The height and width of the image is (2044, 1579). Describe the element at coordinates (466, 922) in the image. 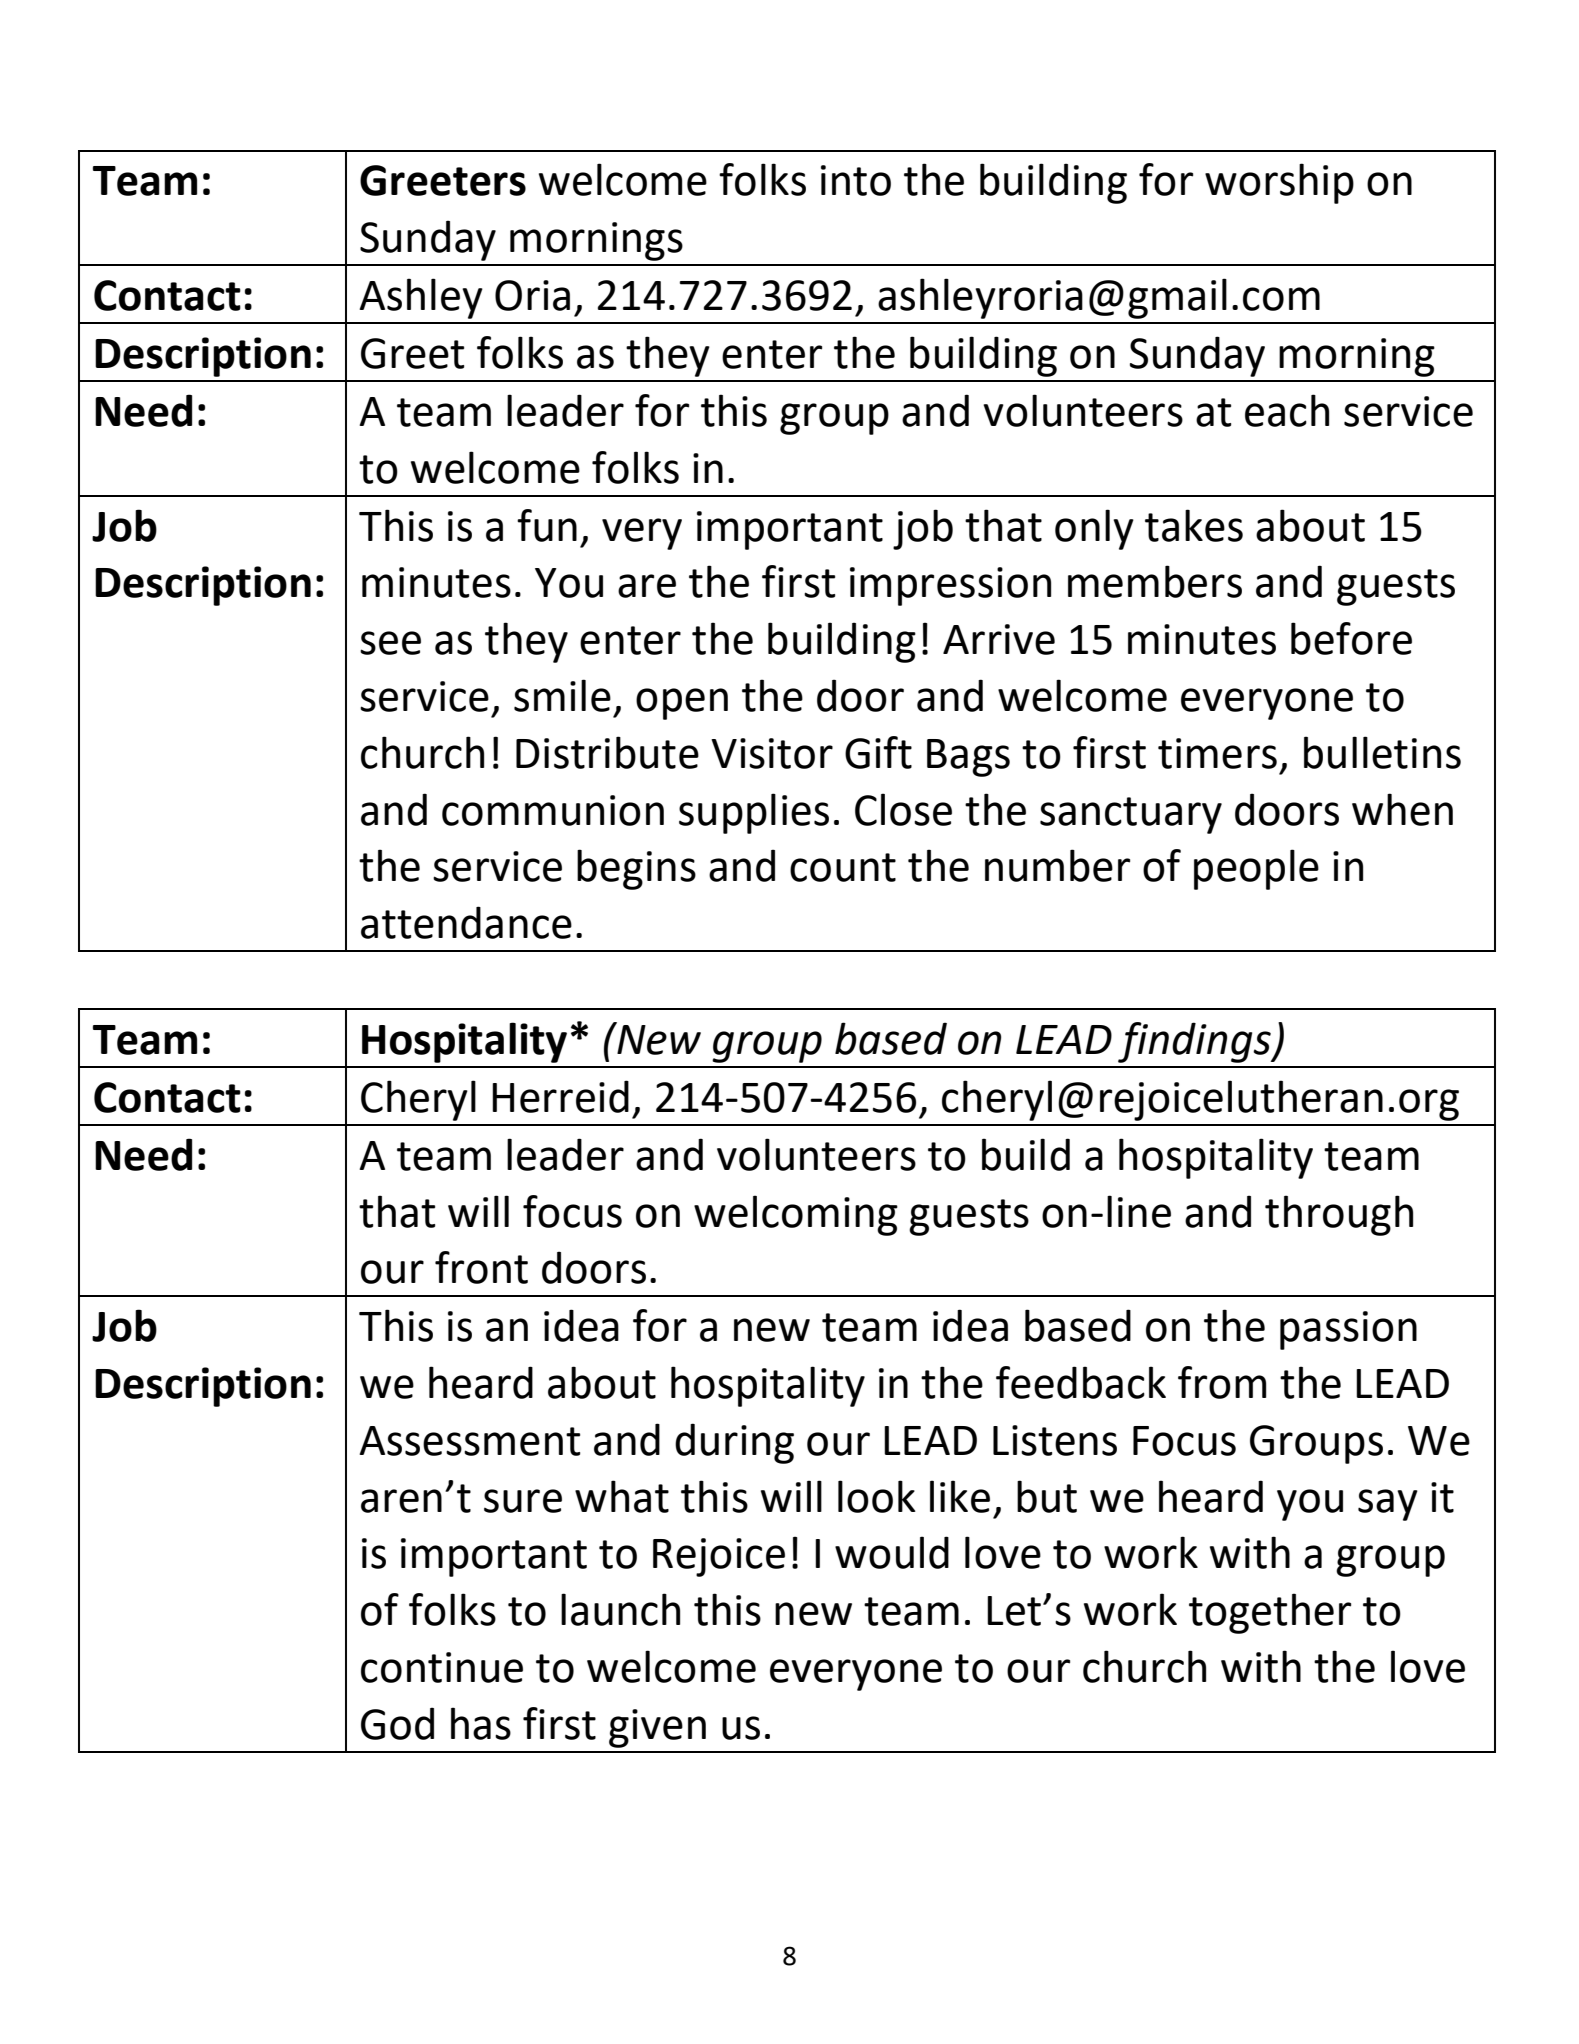

I see `attendance` at that location.
